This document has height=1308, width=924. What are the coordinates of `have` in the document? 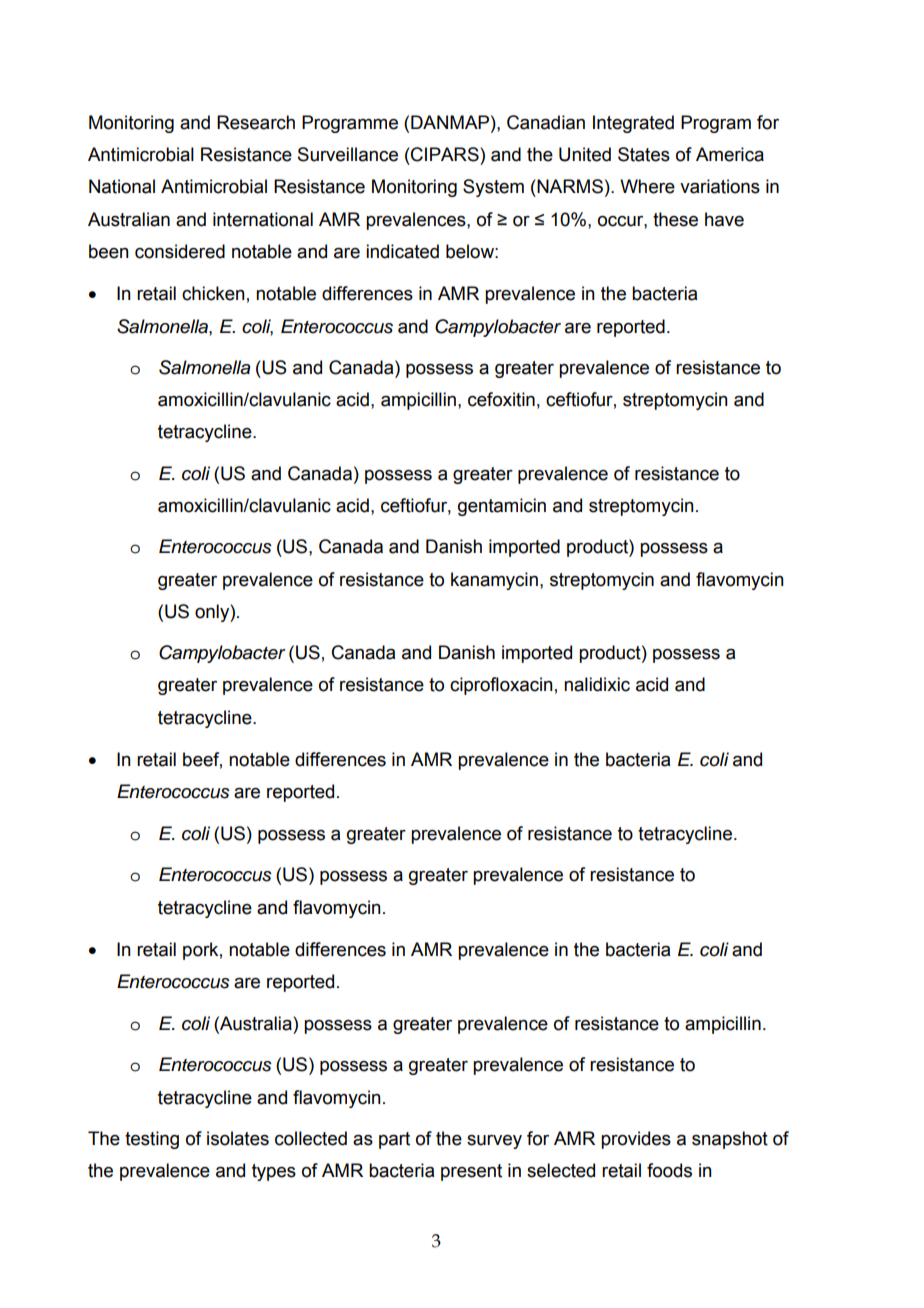 It's located at (724, 219).
